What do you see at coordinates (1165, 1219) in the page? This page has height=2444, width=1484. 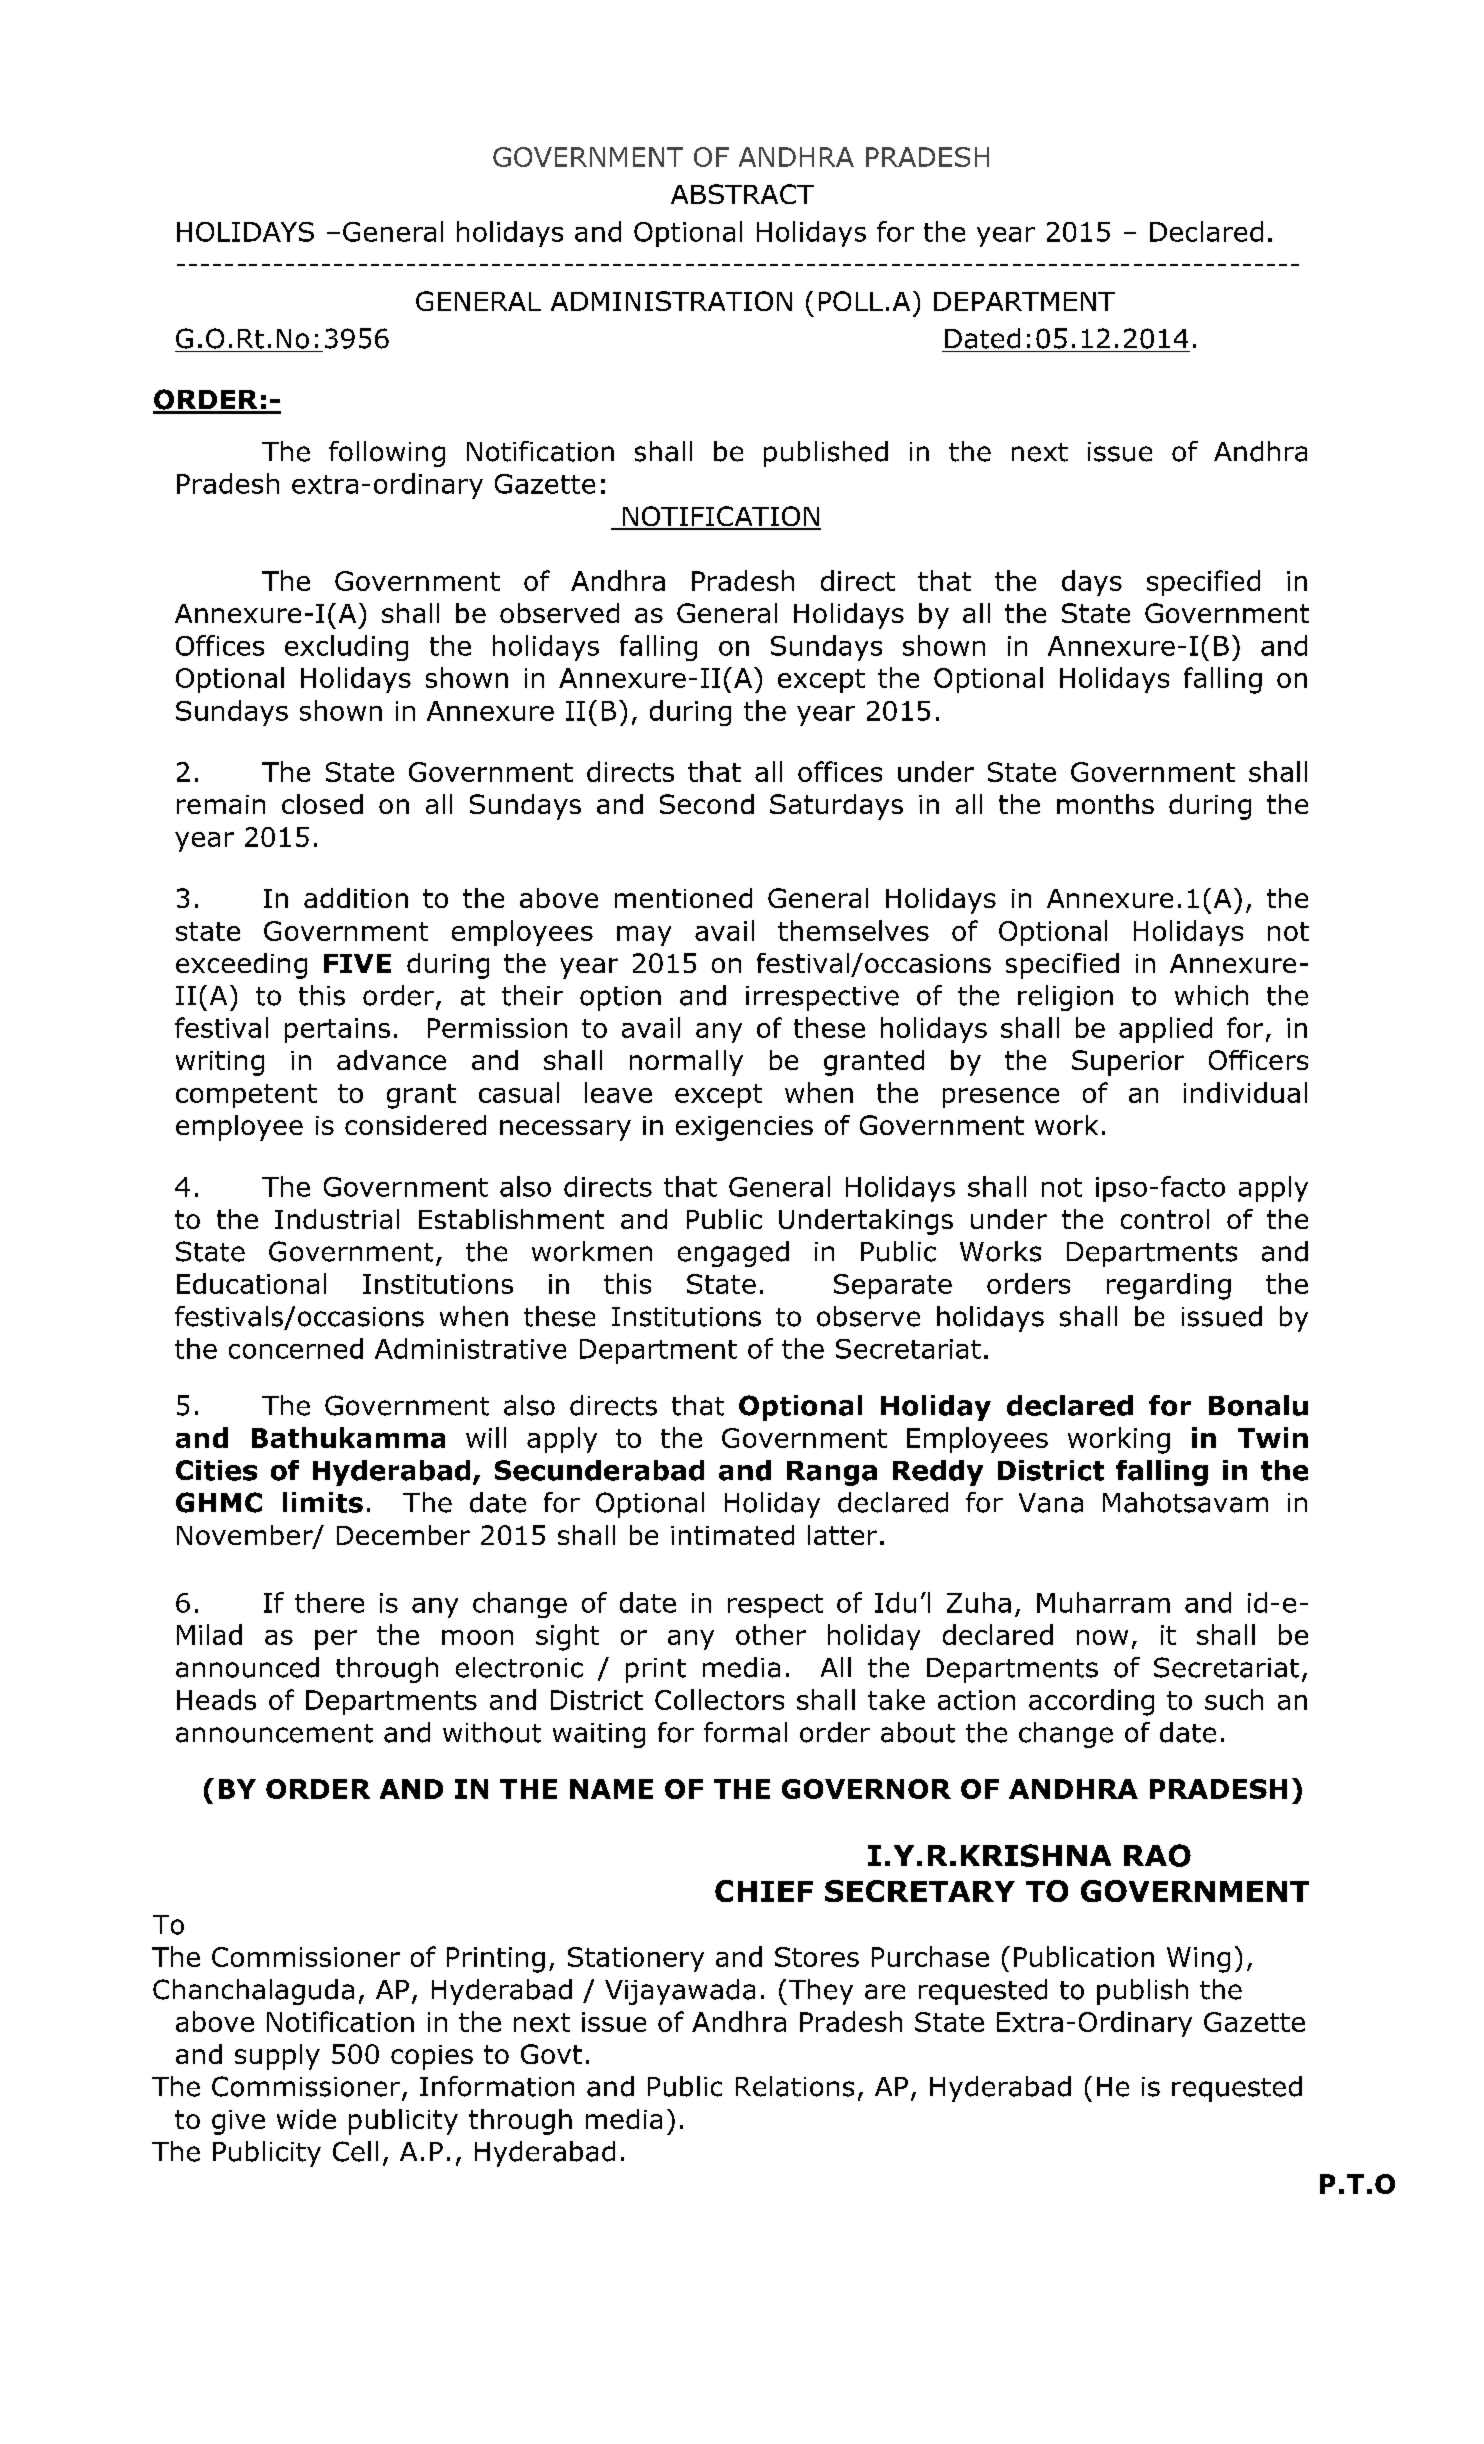 I see `control` at bounding box center [1165, 1219].
